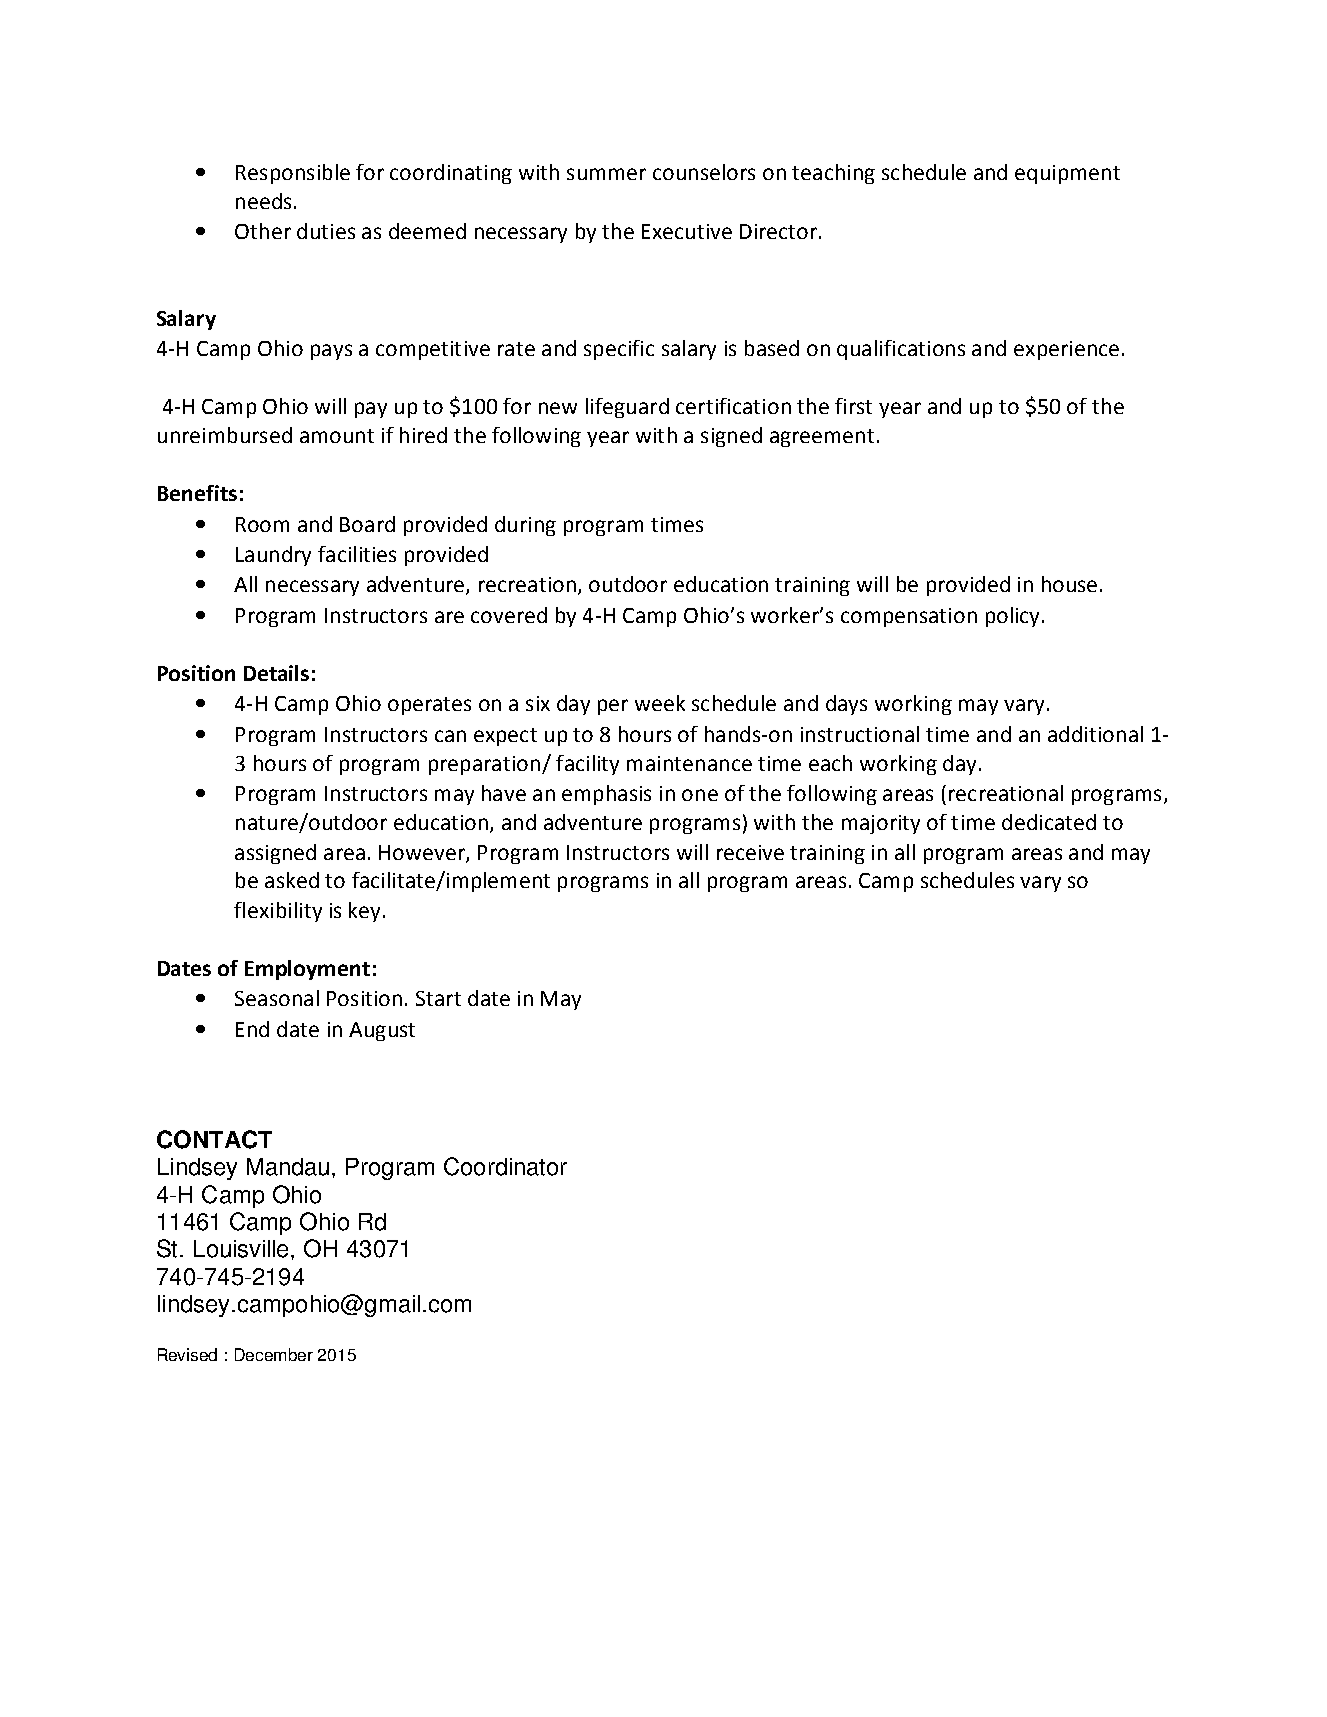  Describe the element at coordinates (263, 201) in the image. I see `needs` at that location.
